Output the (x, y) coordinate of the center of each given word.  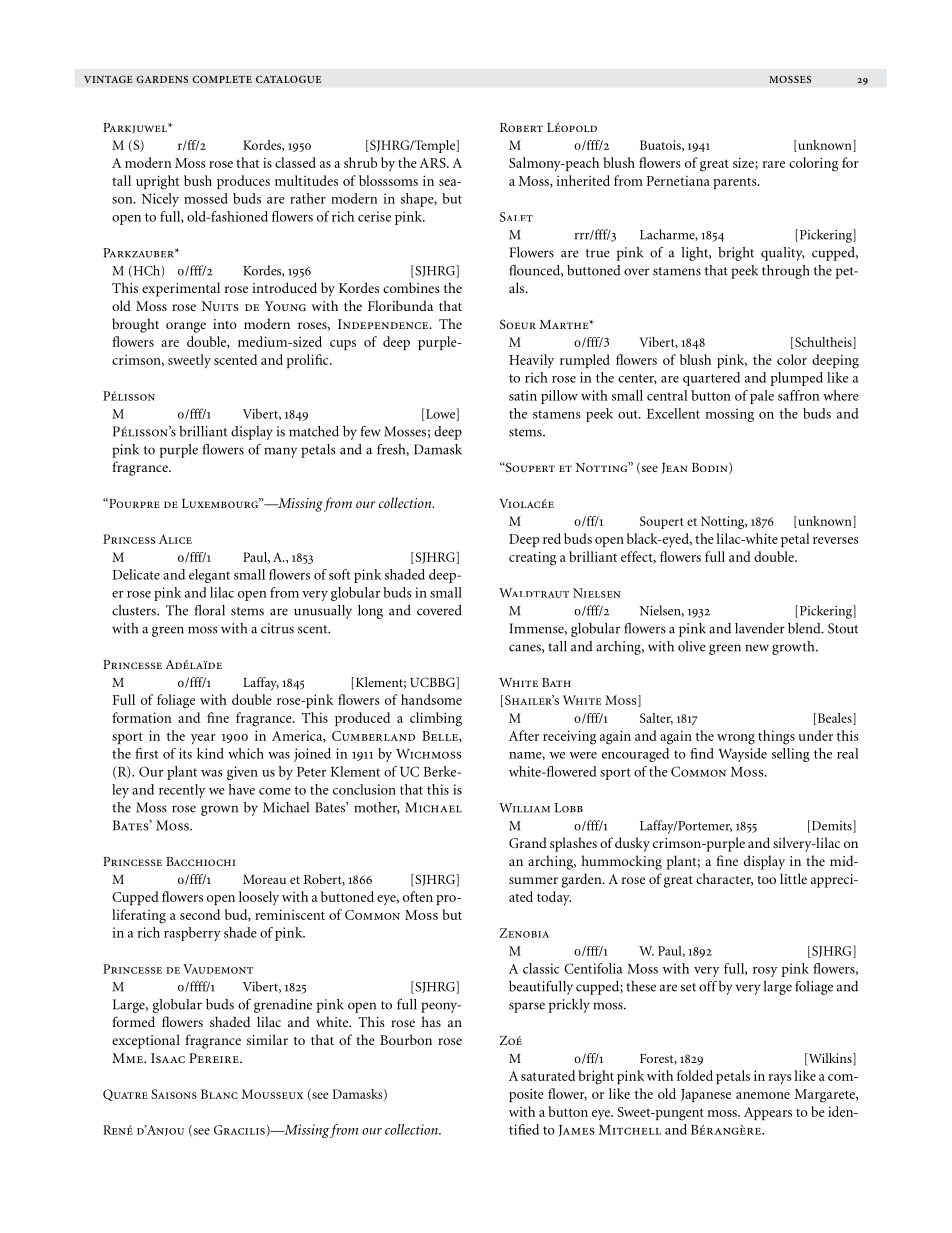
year (203, 739)
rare (774, 164)
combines (411, 287)
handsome (431, 699)
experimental (181, 289)
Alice (175, 539)
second (200, 914)
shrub (361, 162)
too (766, 880)
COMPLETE (222, 79)
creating (532, 558)
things (776, 737)
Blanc (219, 1094)
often (418, 896)
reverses (835, 540)
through (786, 272)
